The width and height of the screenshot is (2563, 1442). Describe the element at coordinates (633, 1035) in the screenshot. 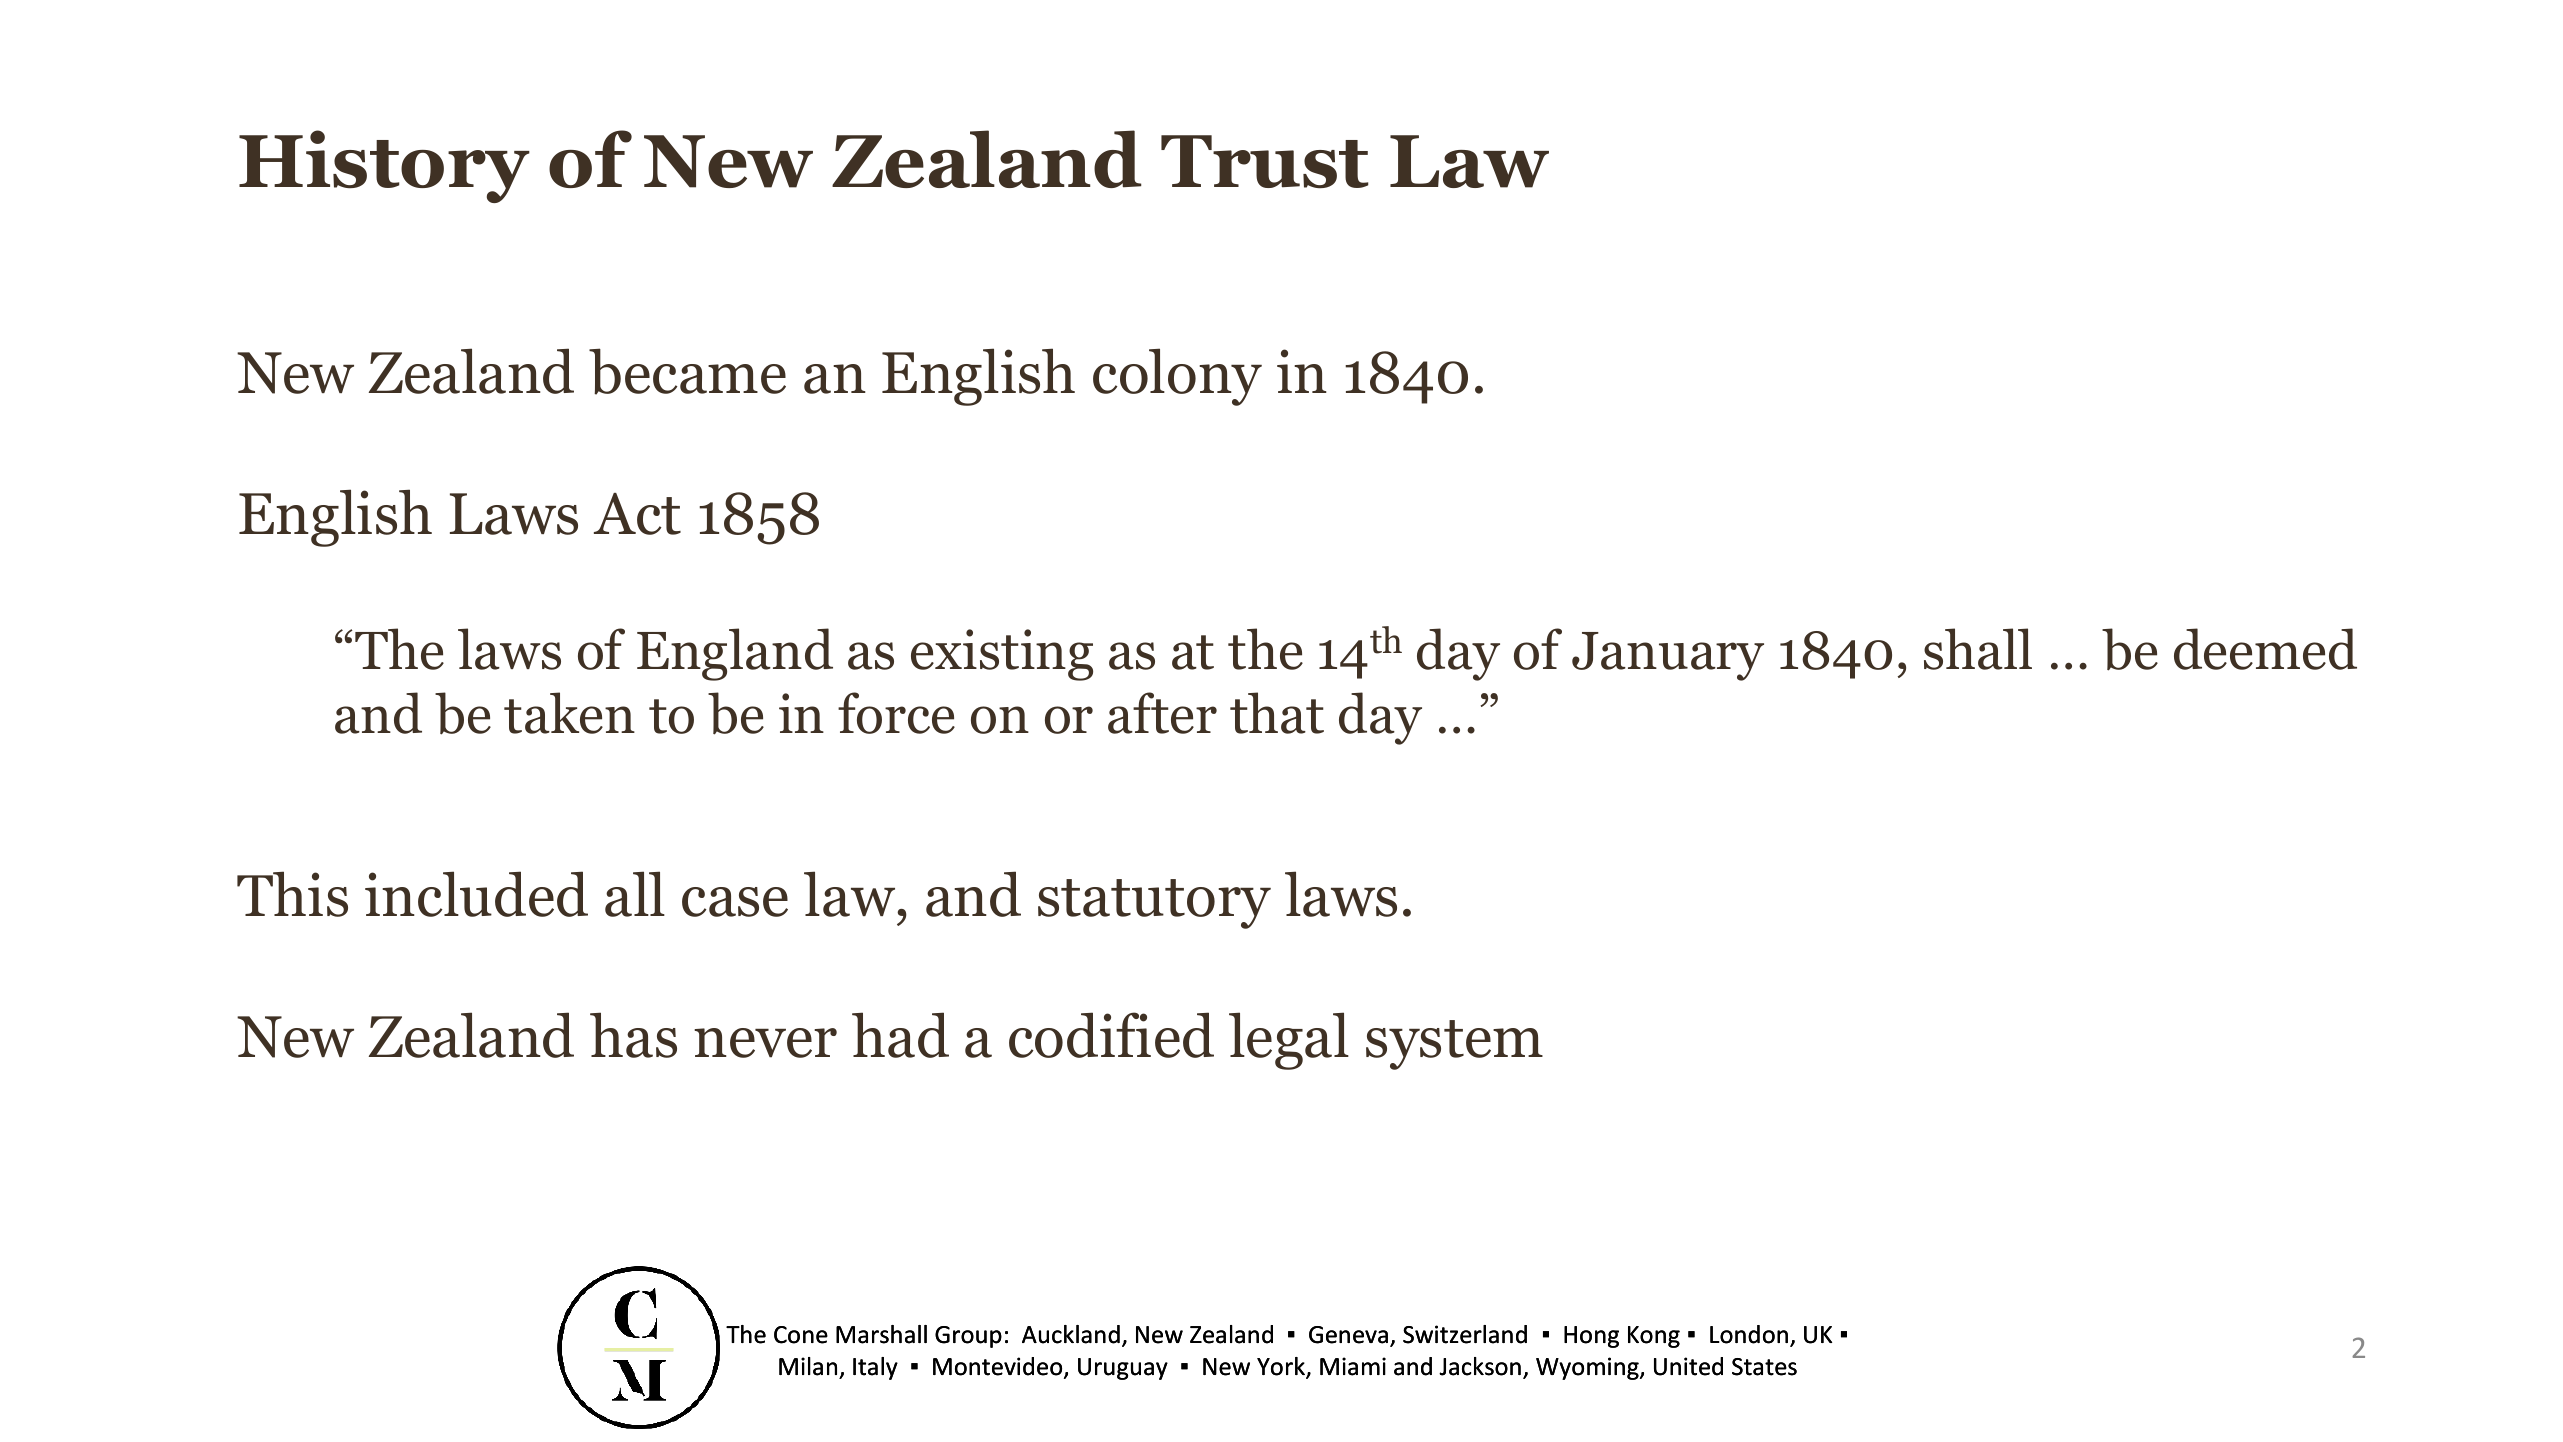

I see `has` at that location.
